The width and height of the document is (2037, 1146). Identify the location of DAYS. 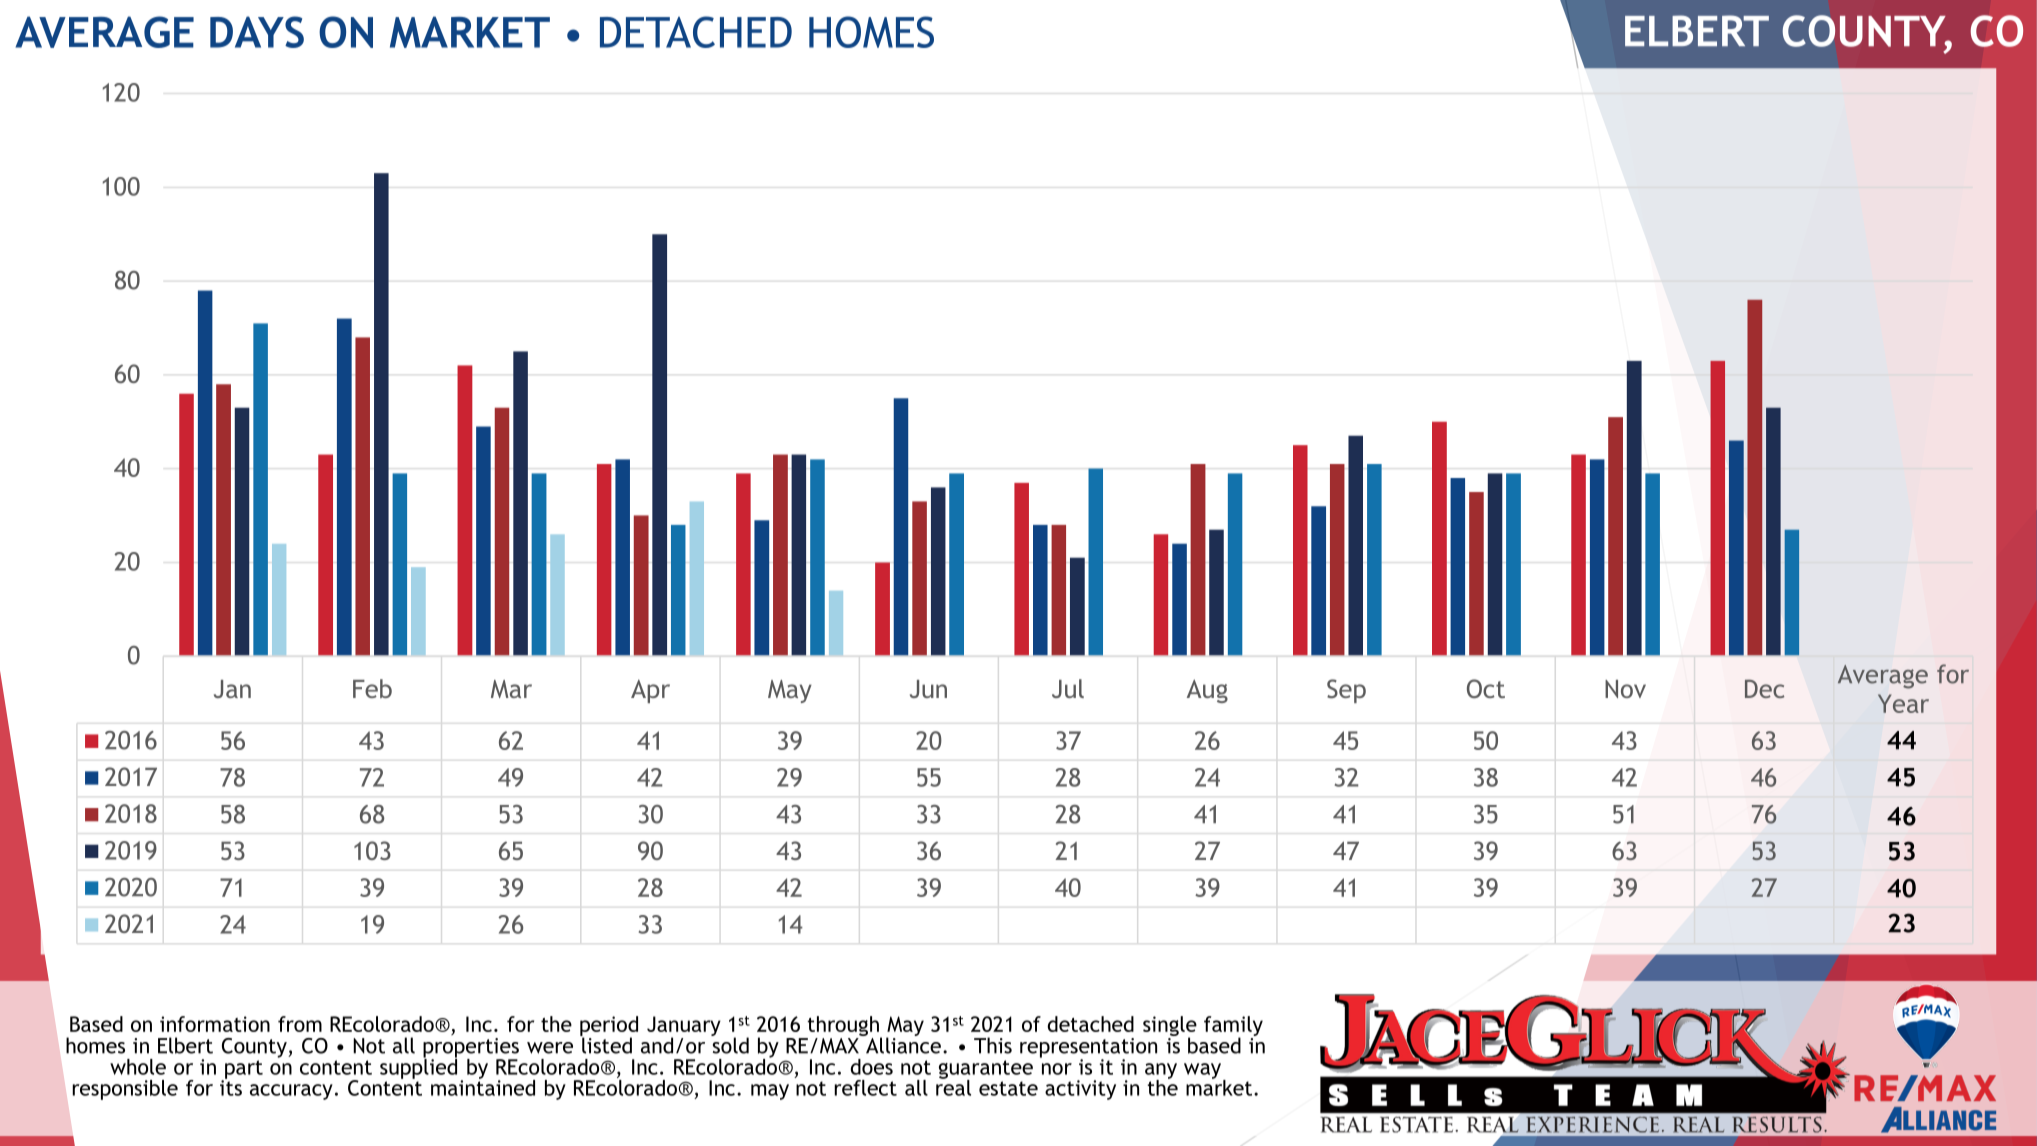
(257, 32).
